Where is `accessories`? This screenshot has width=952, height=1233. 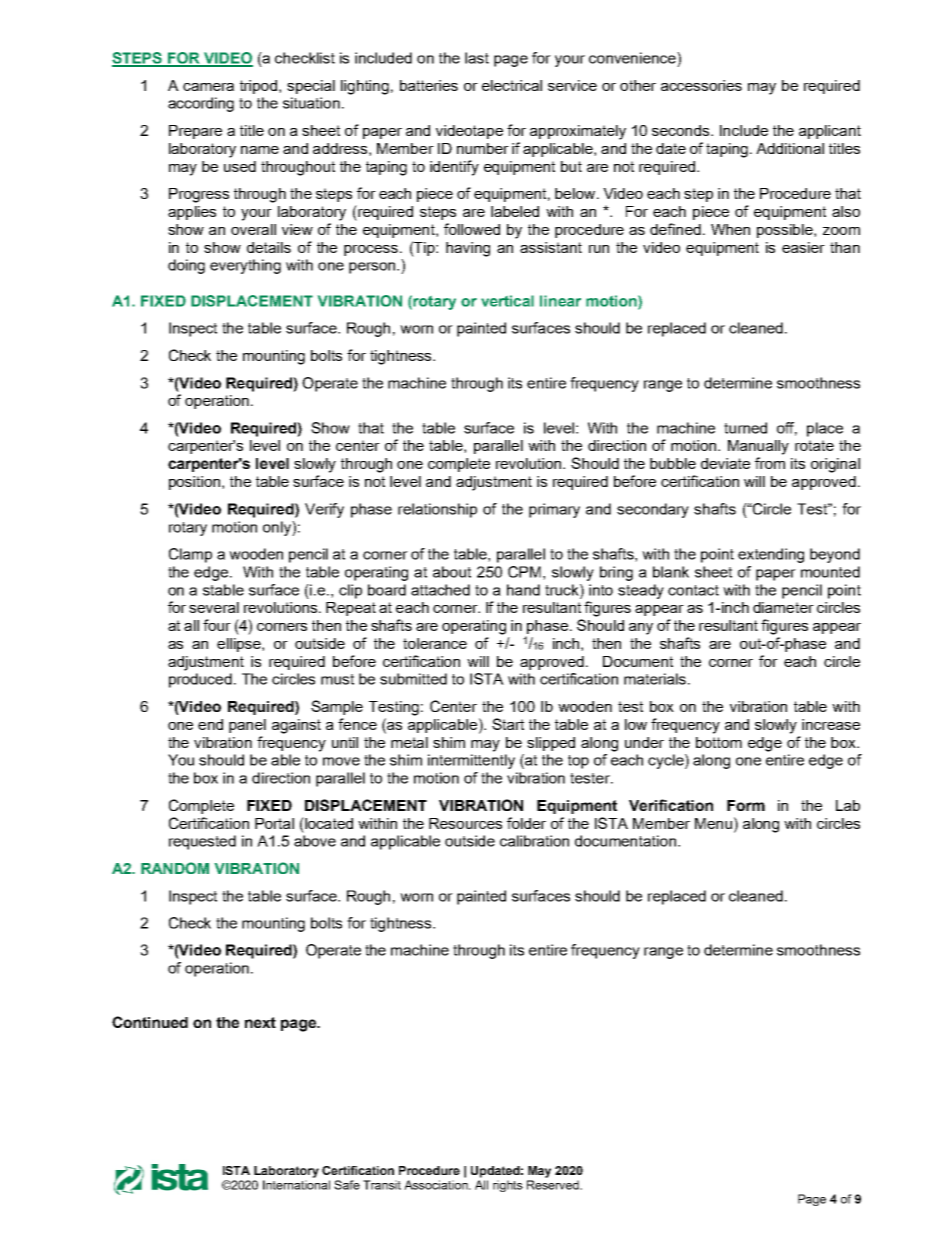 accessories is located at coordinates (701, 85).
